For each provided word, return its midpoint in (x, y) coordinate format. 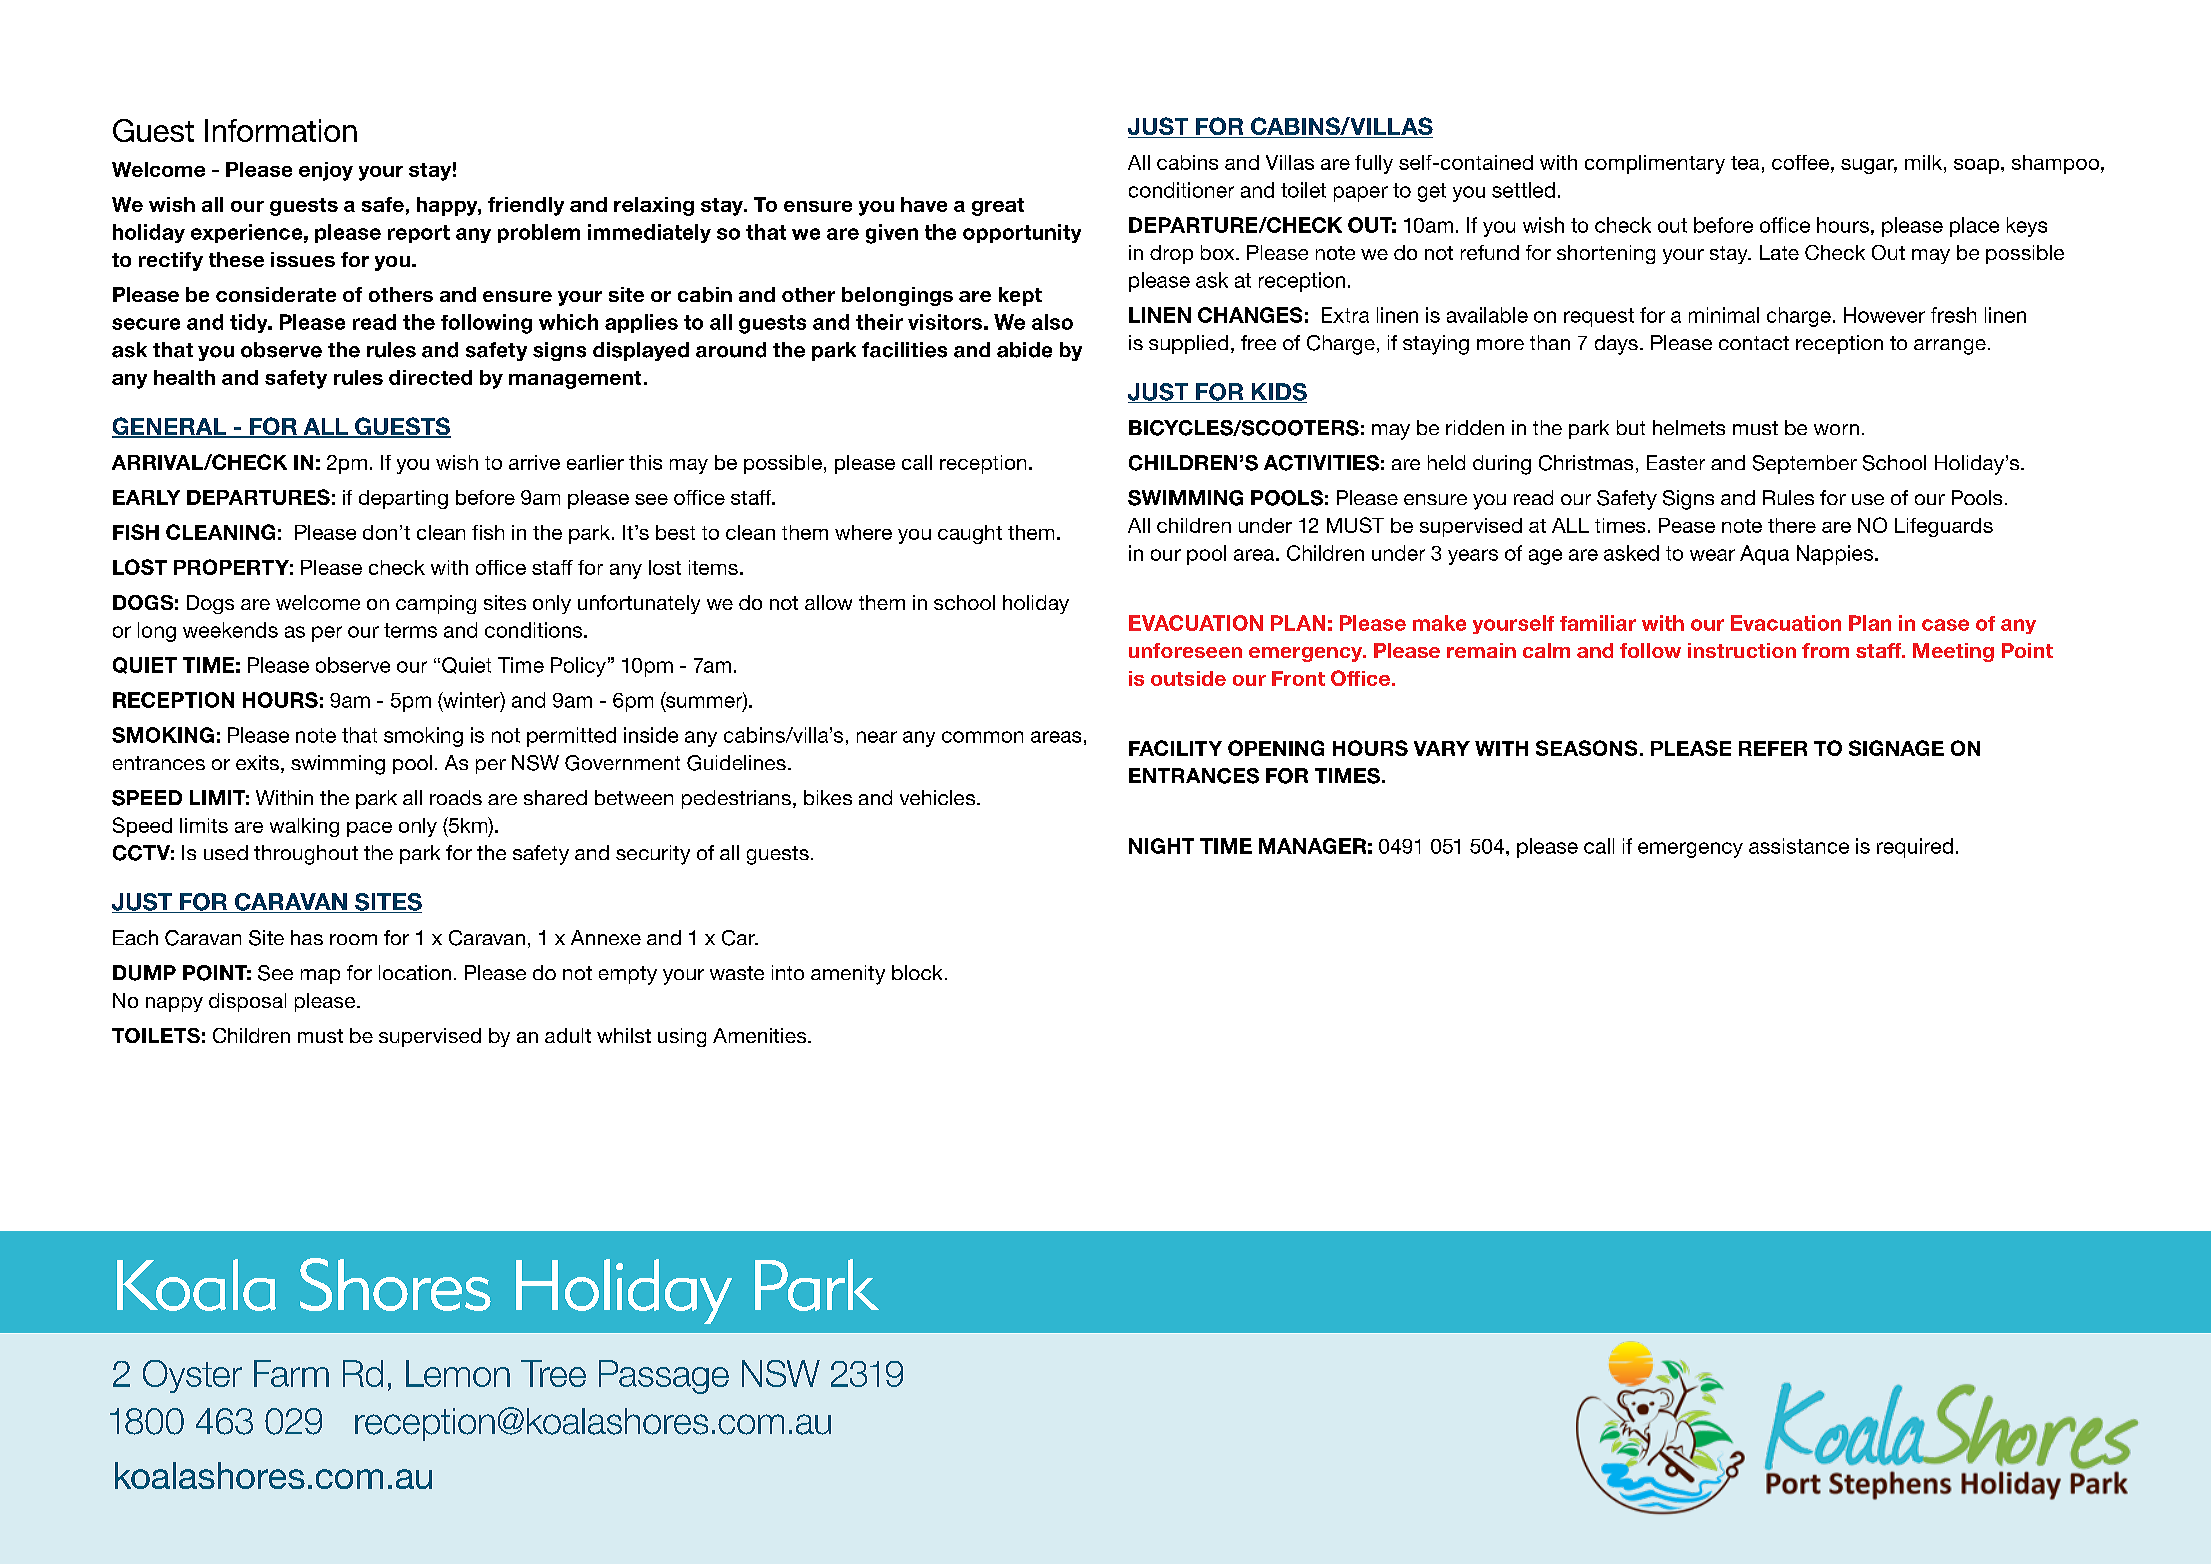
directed (430, 377)
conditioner (1181, 190)
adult (568, 1035)
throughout (306, 855)
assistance (1799, 846)
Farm (291, 1373)
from (1825, 650)
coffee (1802, 162)
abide (1024, 350)
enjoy (326, 171)
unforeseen (1185, 650)
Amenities (761, 1035)
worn (1836, 429)
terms (410, 630)
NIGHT (1161, 846)
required (1915, 848)
